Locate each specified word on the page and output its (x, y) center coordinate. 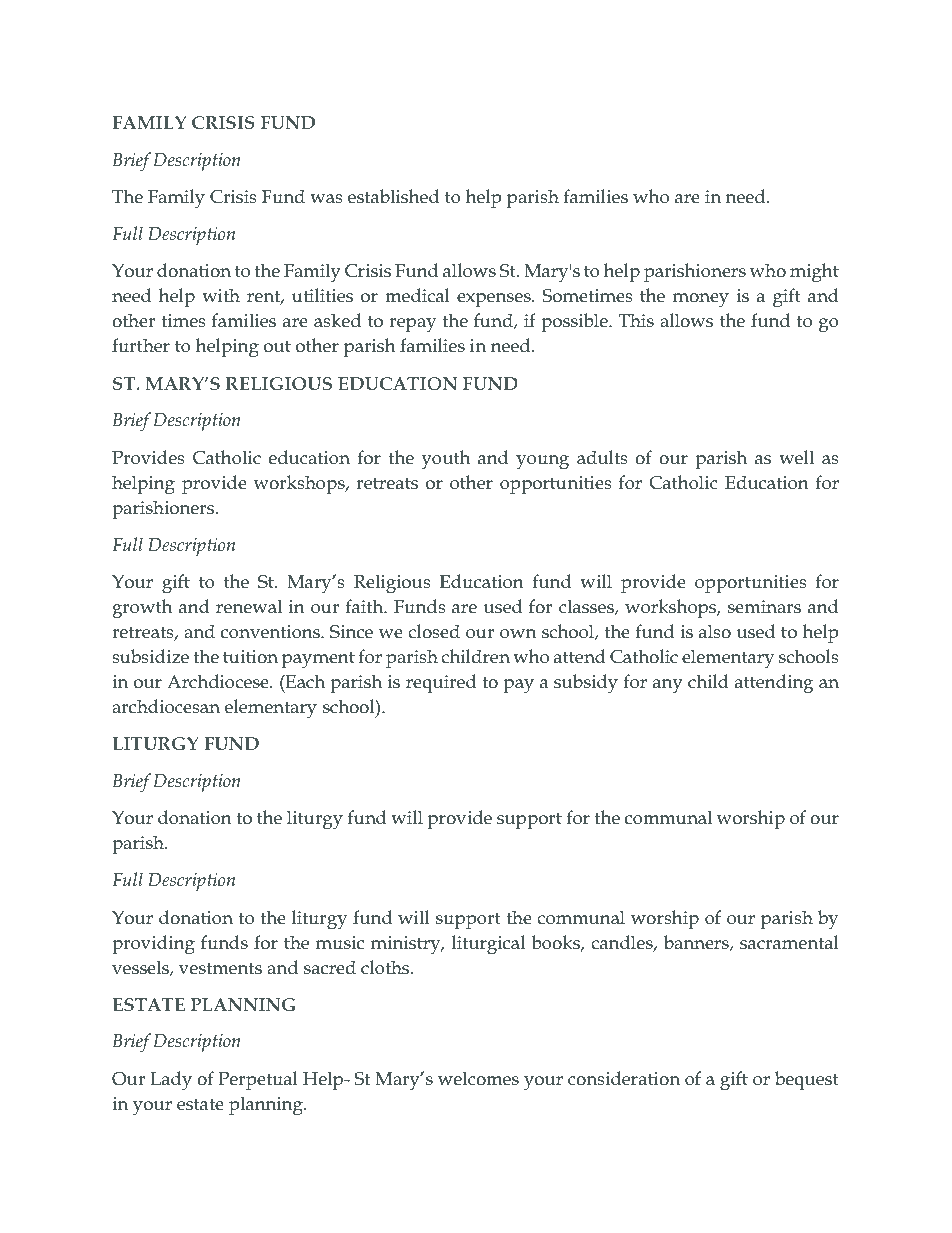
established (393, 196)
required (441, 683)
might (814, 273)
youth (445, 460)
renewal (249, 606)
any (668, 686)
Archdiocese (219, 681)
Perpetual (258, 1080)
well (796, 457)
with (221, 295)
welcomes (478, 1078)
